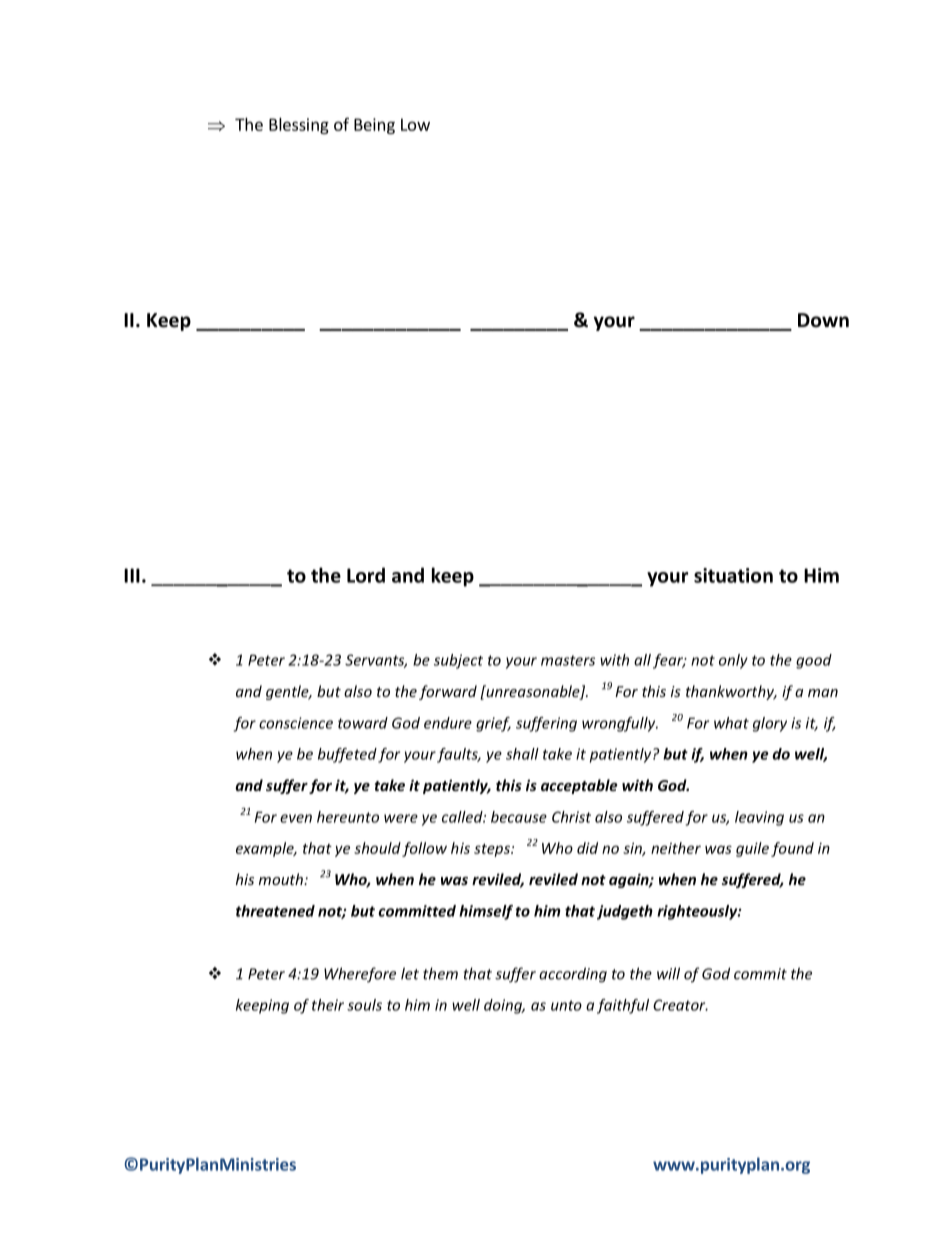 Image resolution: width=952 pixels, height=1233 pixels. What do you see at coordinates (132, 575) in the page?
I see `III` at bounding box center [132, 575].
